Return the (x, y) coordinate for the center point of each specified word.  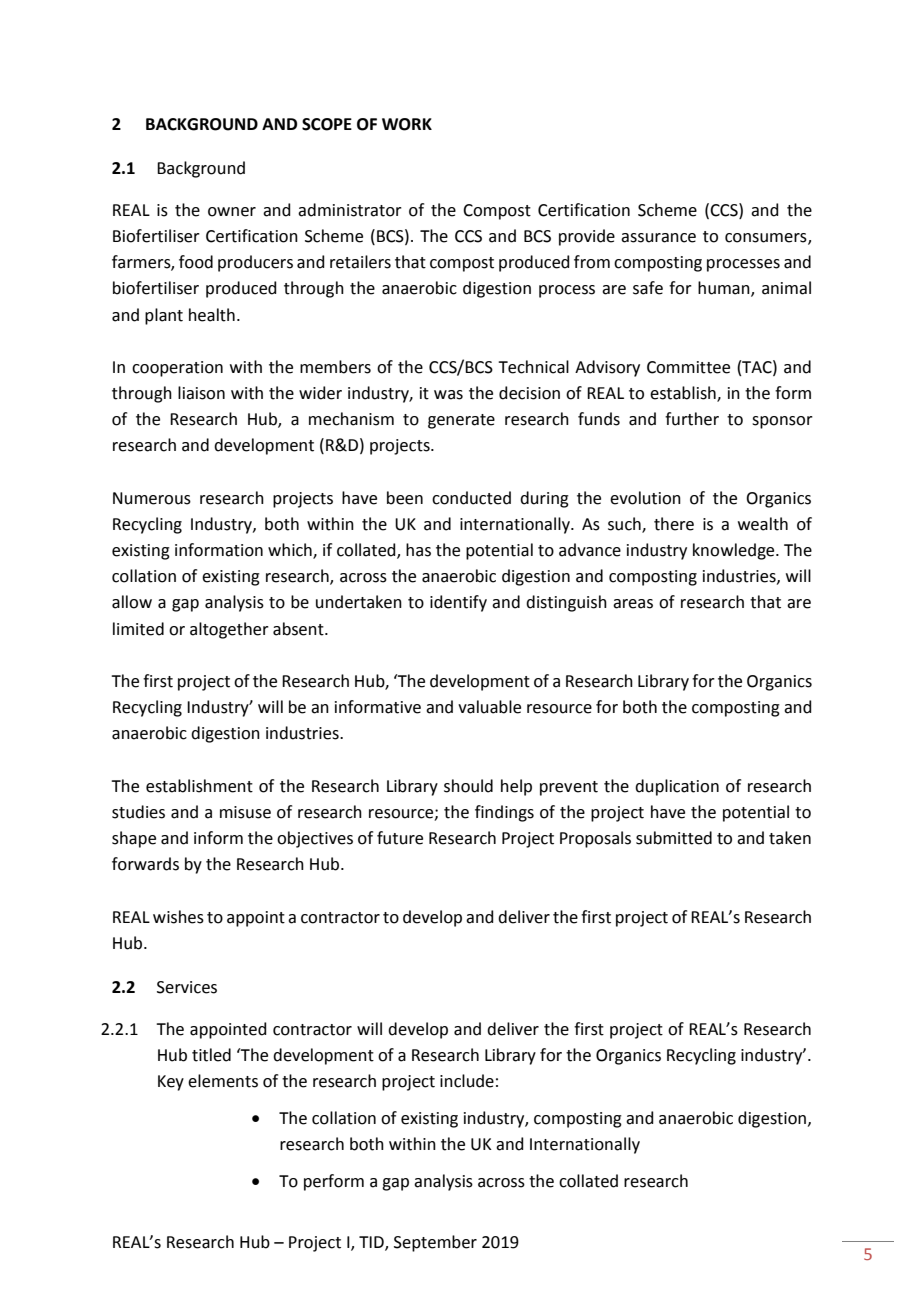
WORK (407, 124)
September (435, 1243)
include (467, 1081)
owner (232, 212)
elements (223, 1081)
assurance (658, 238)
